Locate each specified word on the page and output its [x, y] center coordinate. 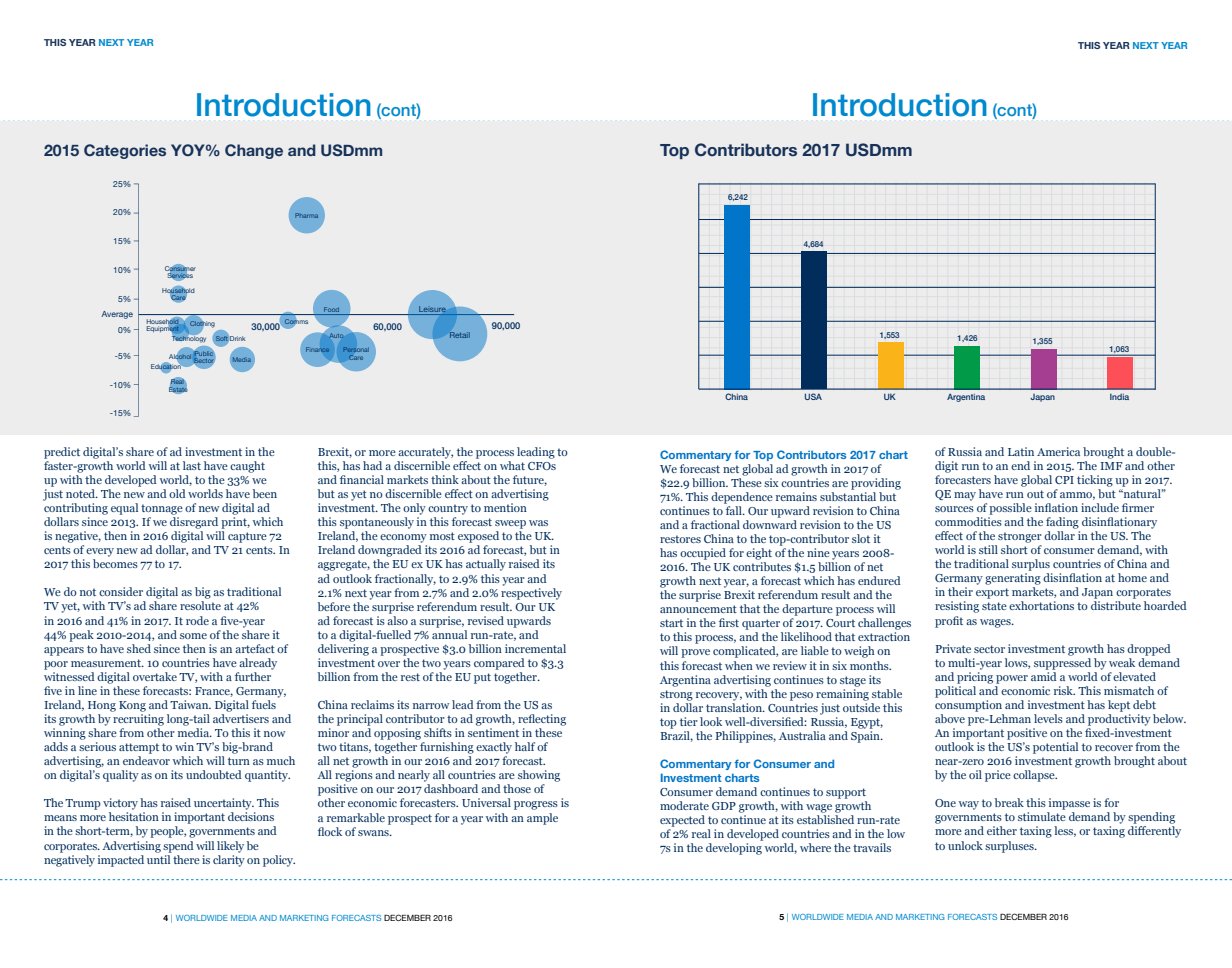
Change [254, 151]
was [538, 523]
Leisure [432, 309]
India [1119, 397]
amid [1044, 676]
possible [1010, 509]
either [1002, 830]
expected [682, 821]
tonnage [162, 509]
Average [117, 315]
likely [230, 847]
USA [813, 396]
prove [695, 653]
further [253, 676]
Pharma [306, 215]
